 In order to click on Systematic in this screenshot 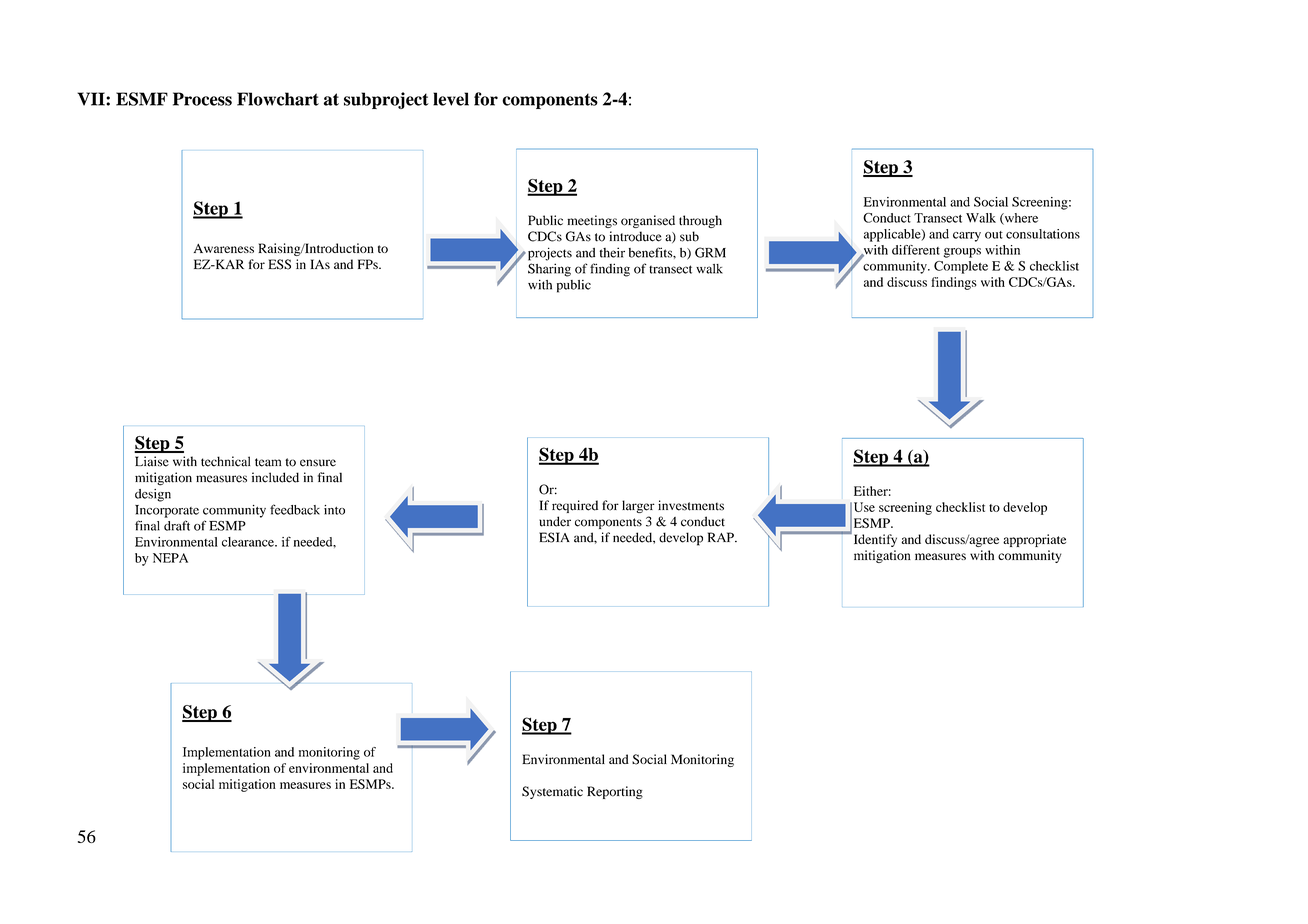, I will do `click(552, 792)`.
